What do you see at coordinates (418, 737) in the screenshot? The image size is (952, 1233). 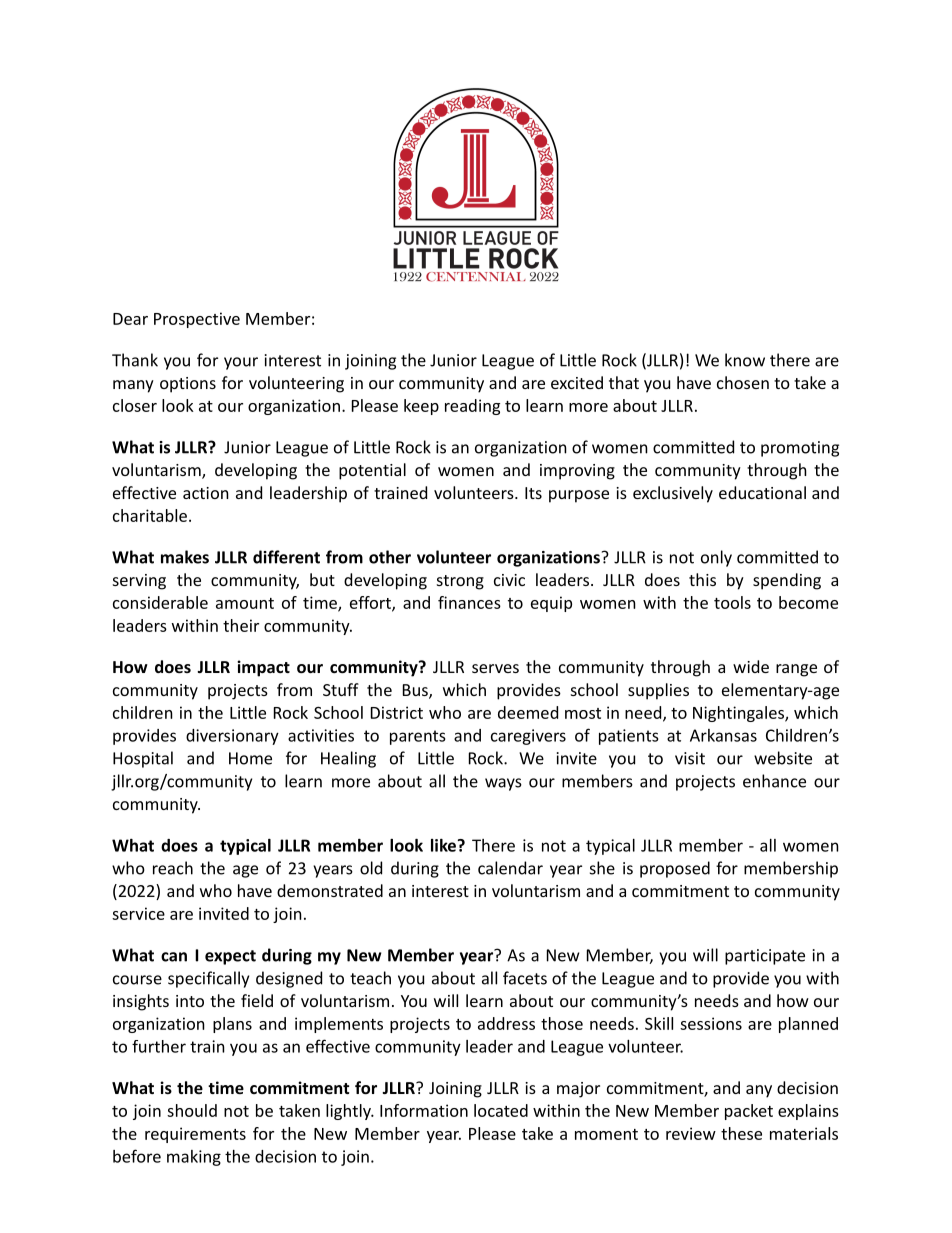 I see `parents` at bounding box center [418, 737].
